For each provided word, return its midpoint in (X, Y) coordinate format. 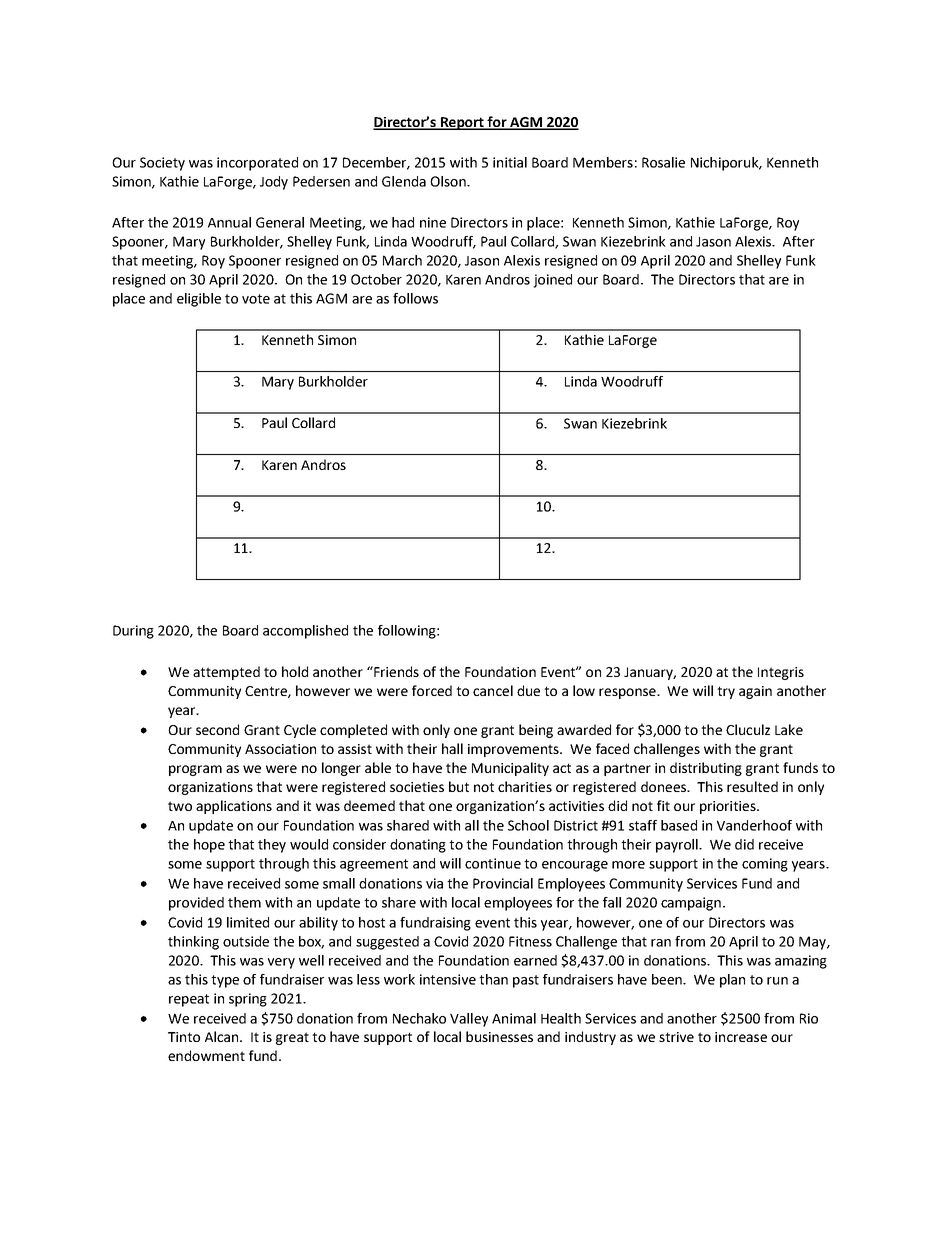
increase (741, 1037)
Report (463, 123)
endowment (206, 1055)
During (133, 632)
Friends (395, 671)
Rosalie (663, 162)
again (755, 692)
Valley (469, 1020)
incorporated (257, 164)
